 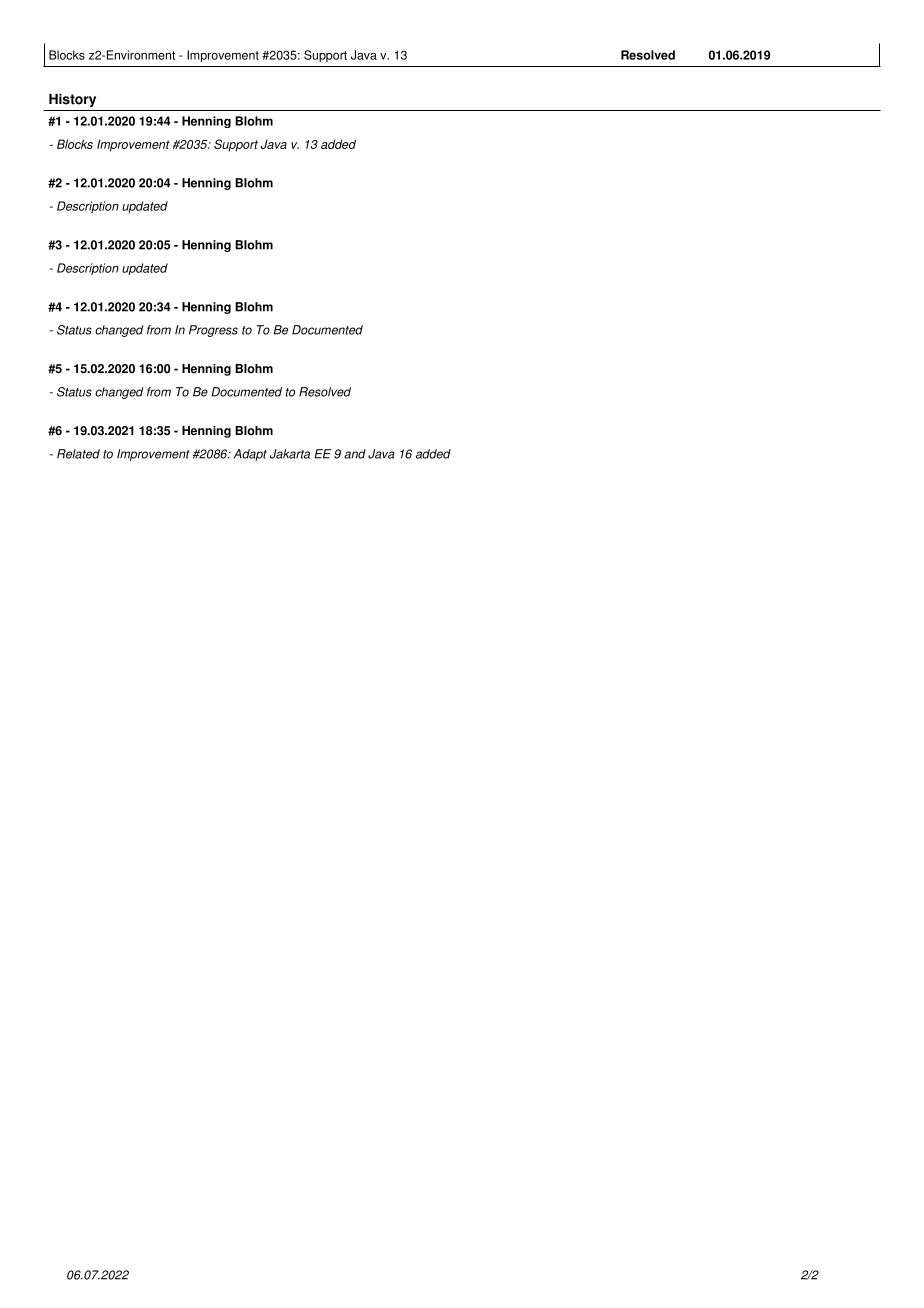 I want to click on Adapt, so click(x=250, y=455).
